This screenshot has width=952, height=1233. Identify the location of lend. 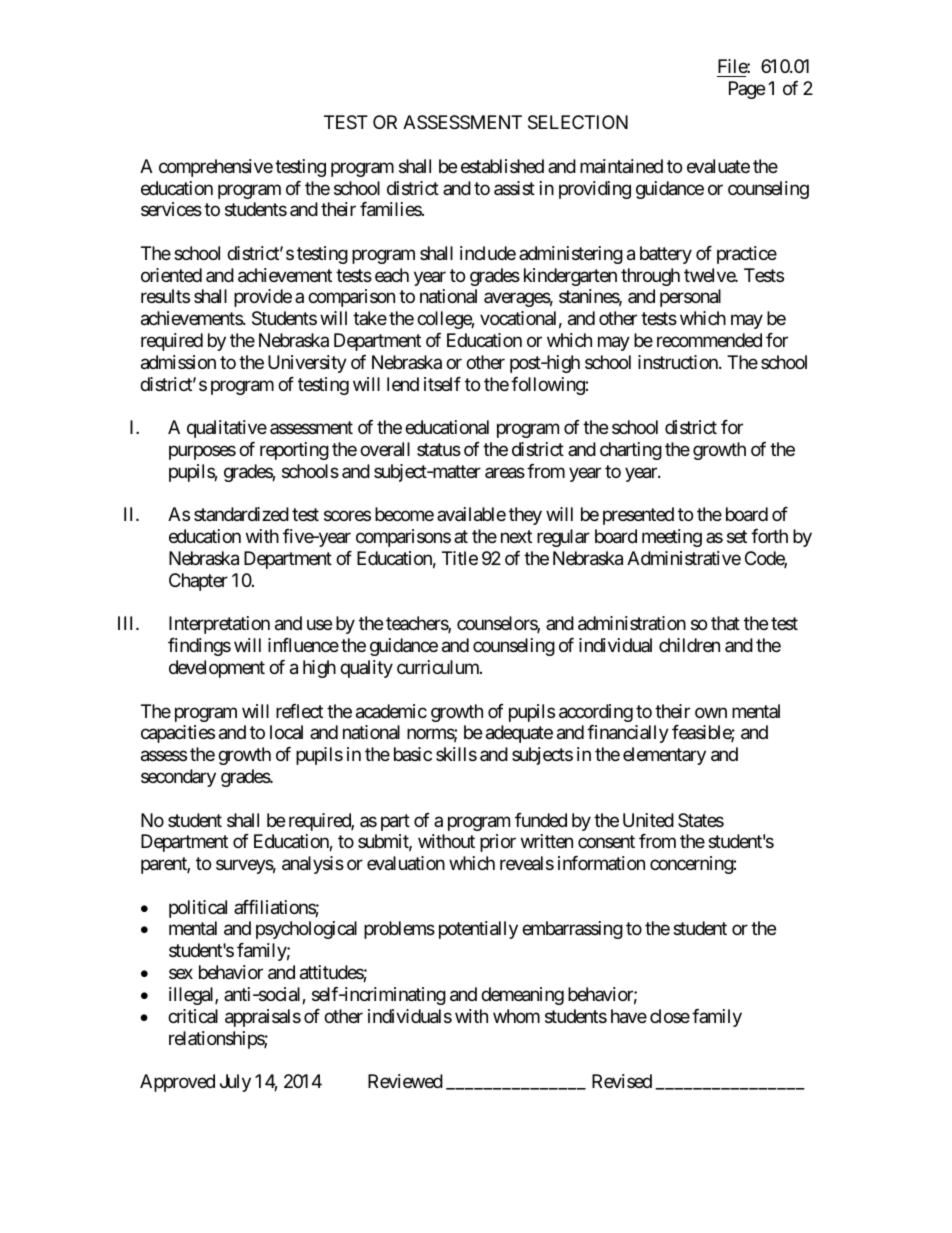
(403, 384).
